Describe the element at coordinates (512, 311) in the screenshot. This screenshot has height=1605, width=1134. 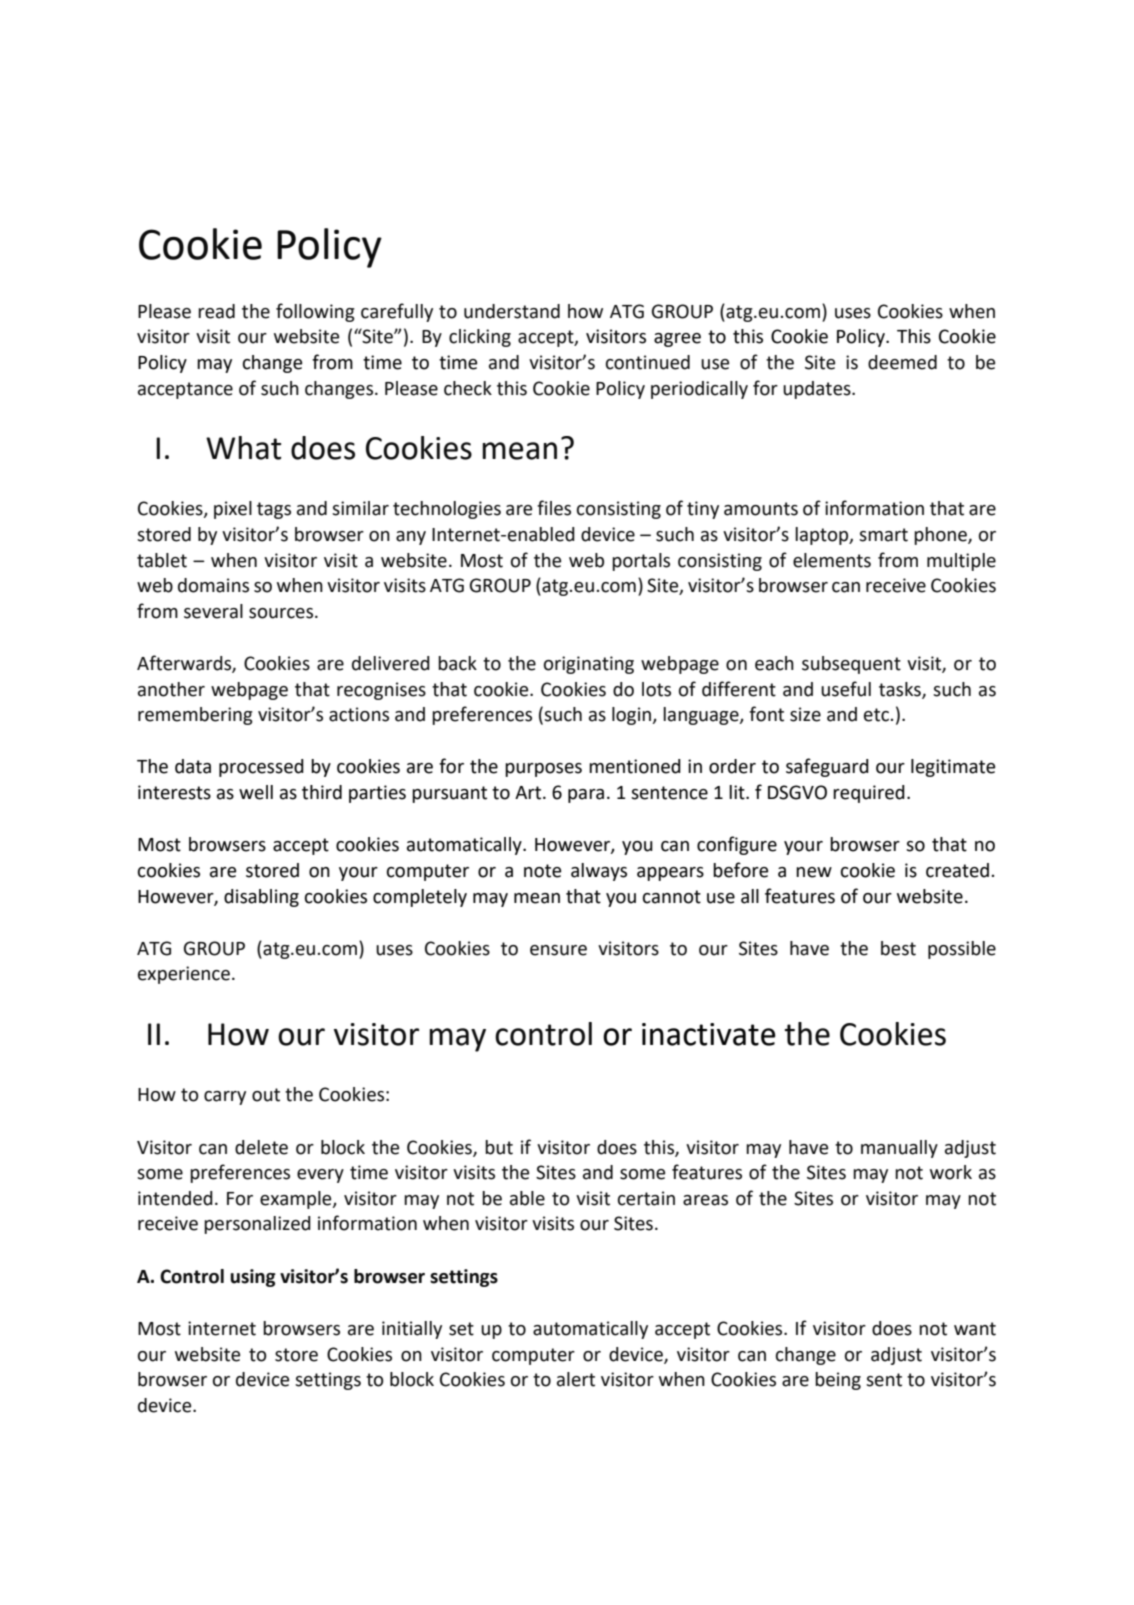
I see `understand` at that location.
